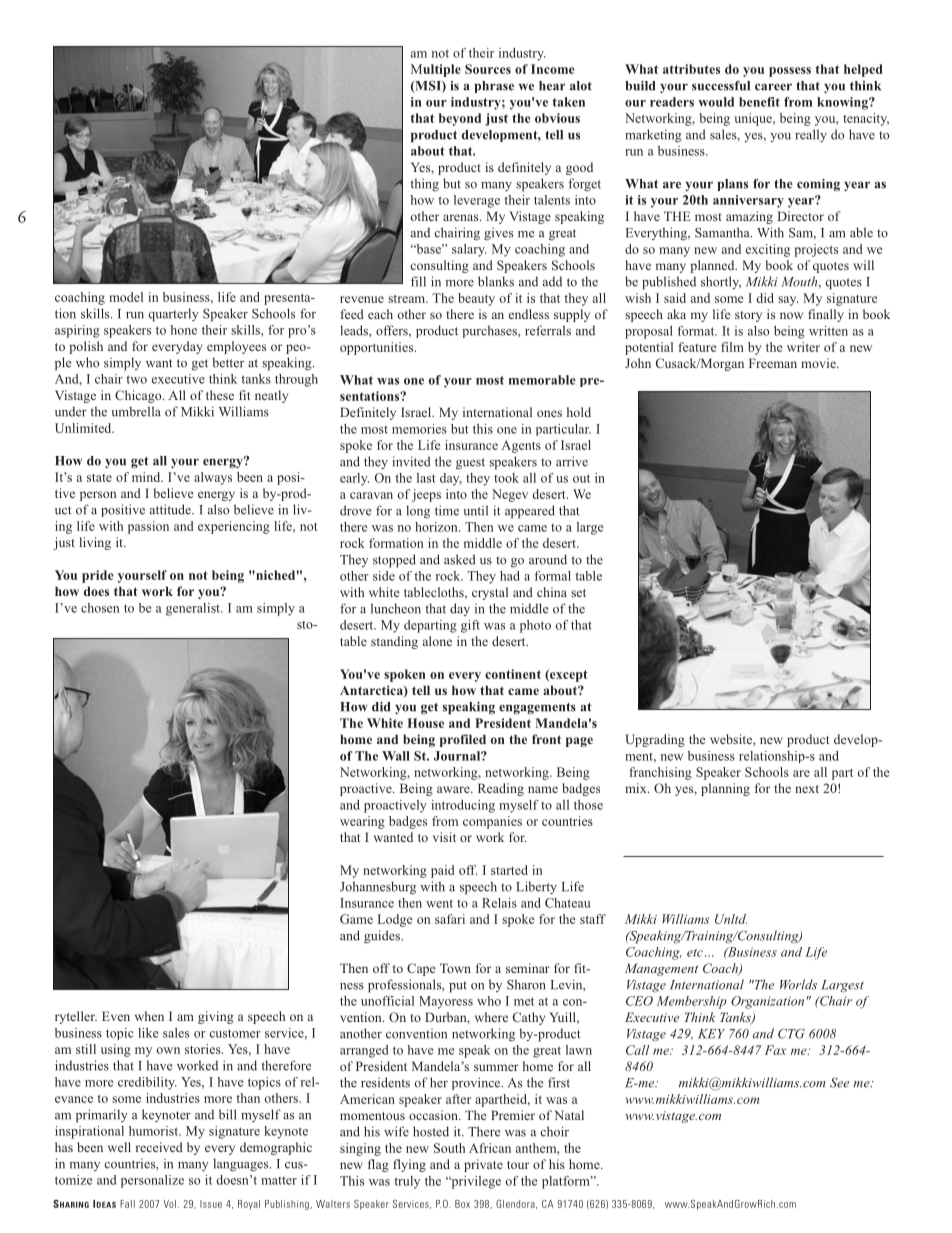  Describe the element at coordinates (460, 119) in the screenshot. I see `beyond` at that location.
